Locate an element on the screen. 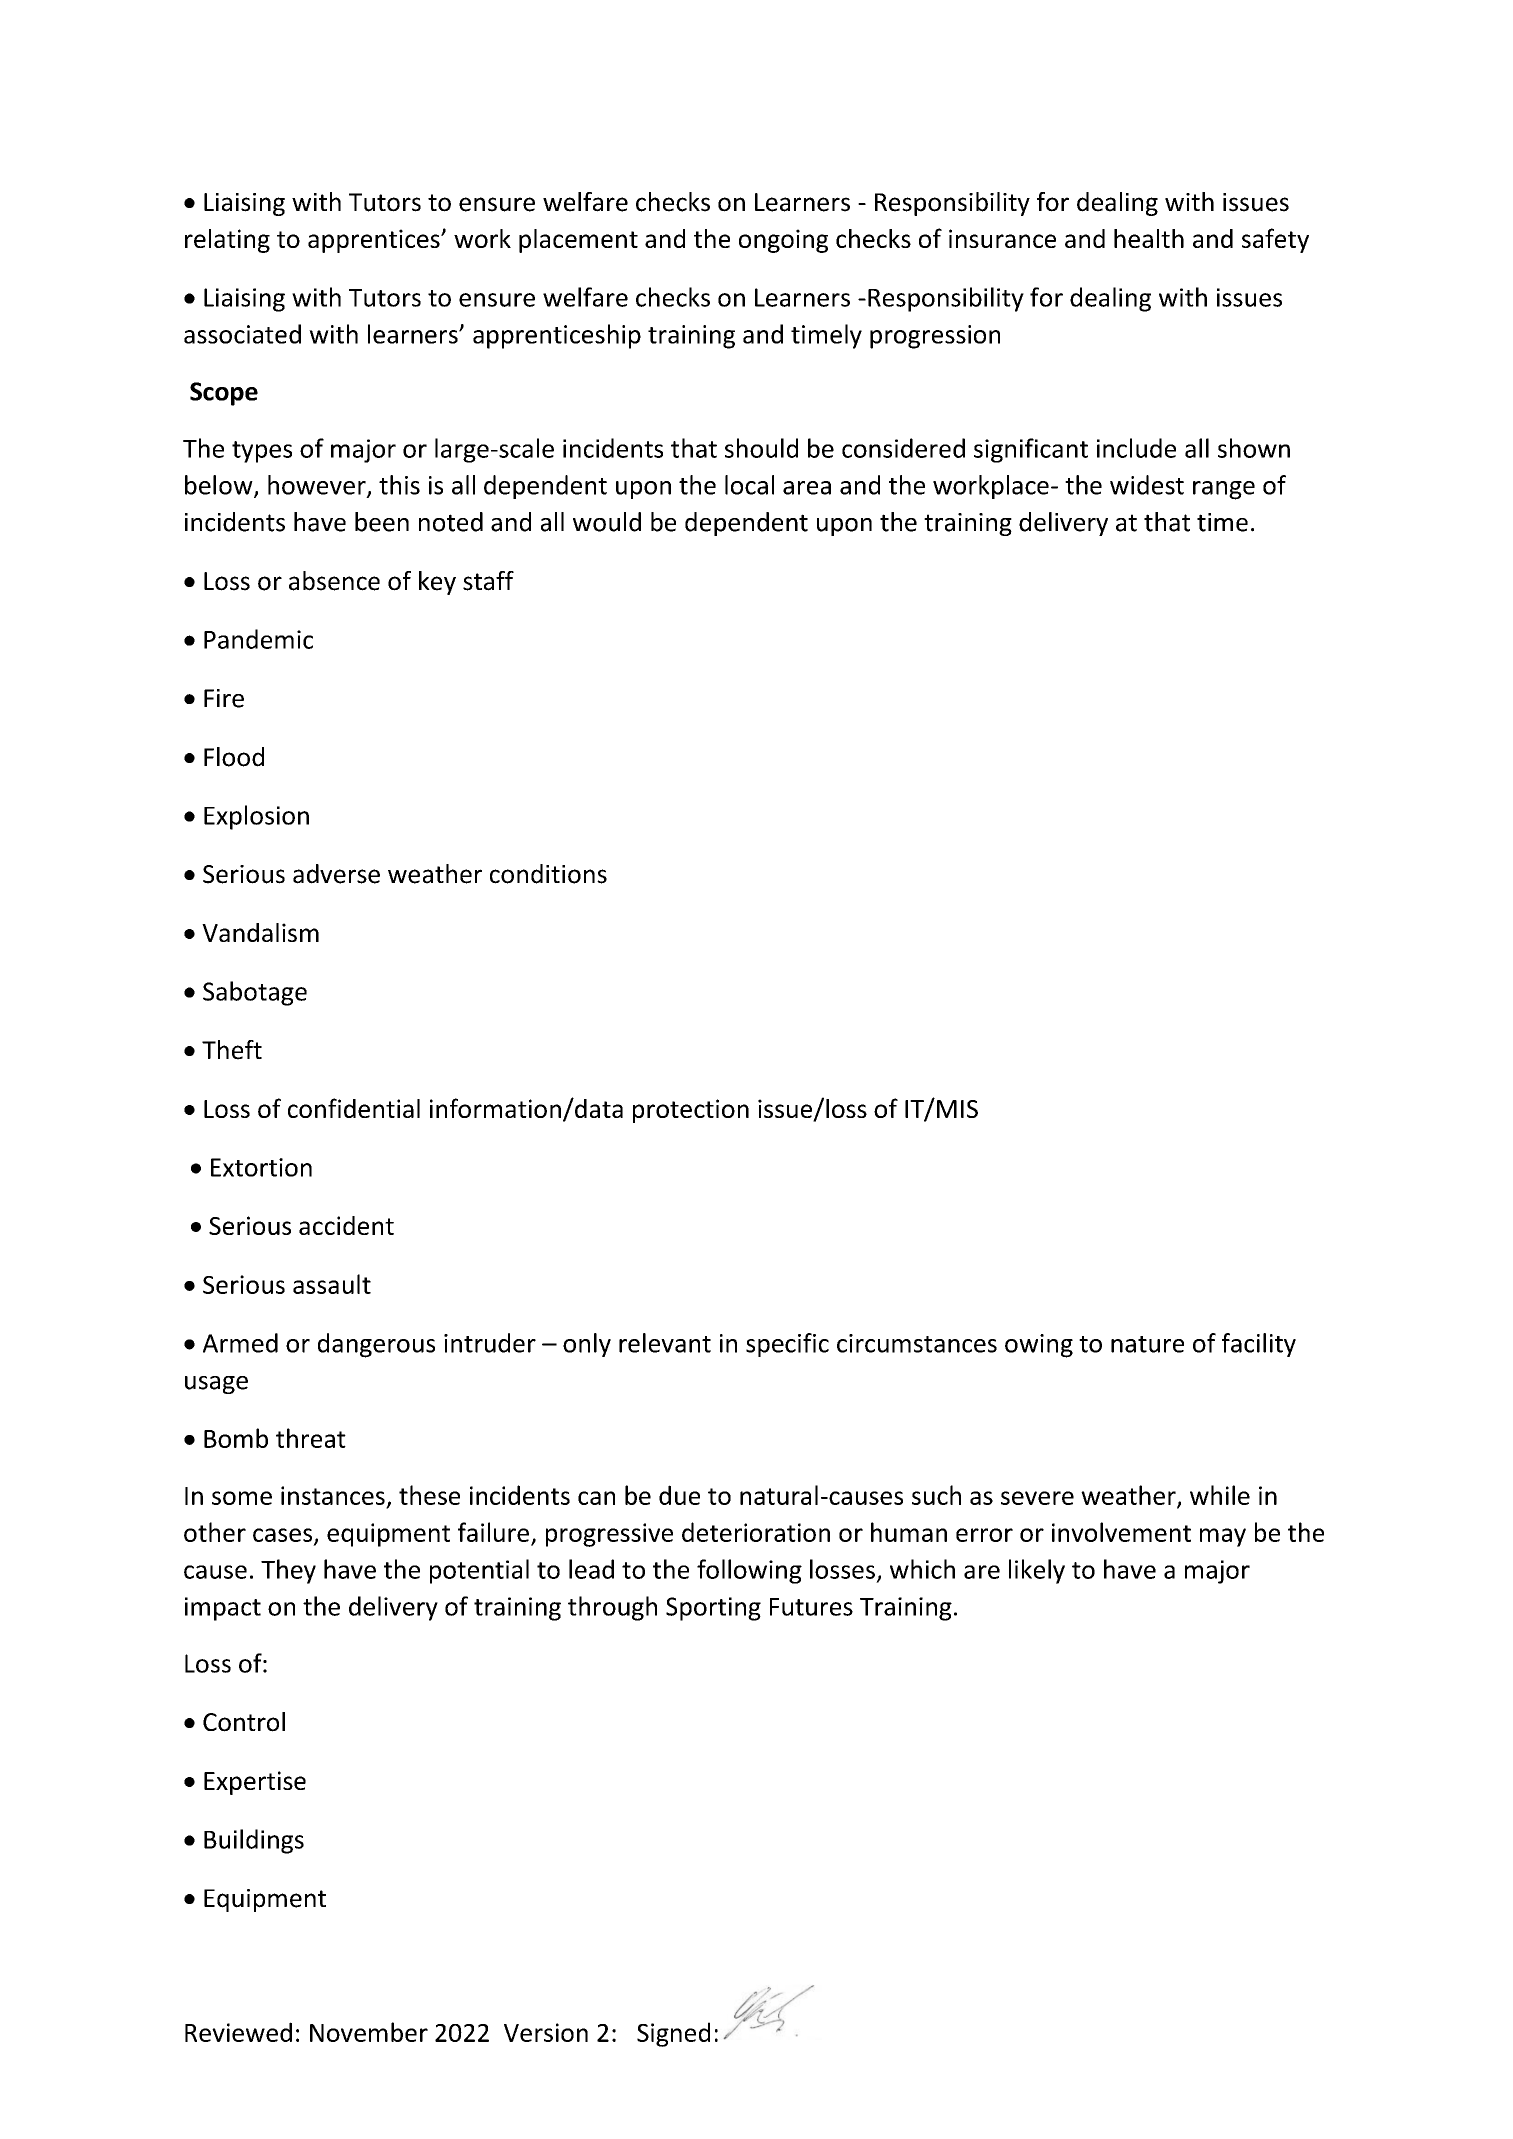 This screenshot has height=2139, width=1513. protection is located at coordinates (691, 1111).
